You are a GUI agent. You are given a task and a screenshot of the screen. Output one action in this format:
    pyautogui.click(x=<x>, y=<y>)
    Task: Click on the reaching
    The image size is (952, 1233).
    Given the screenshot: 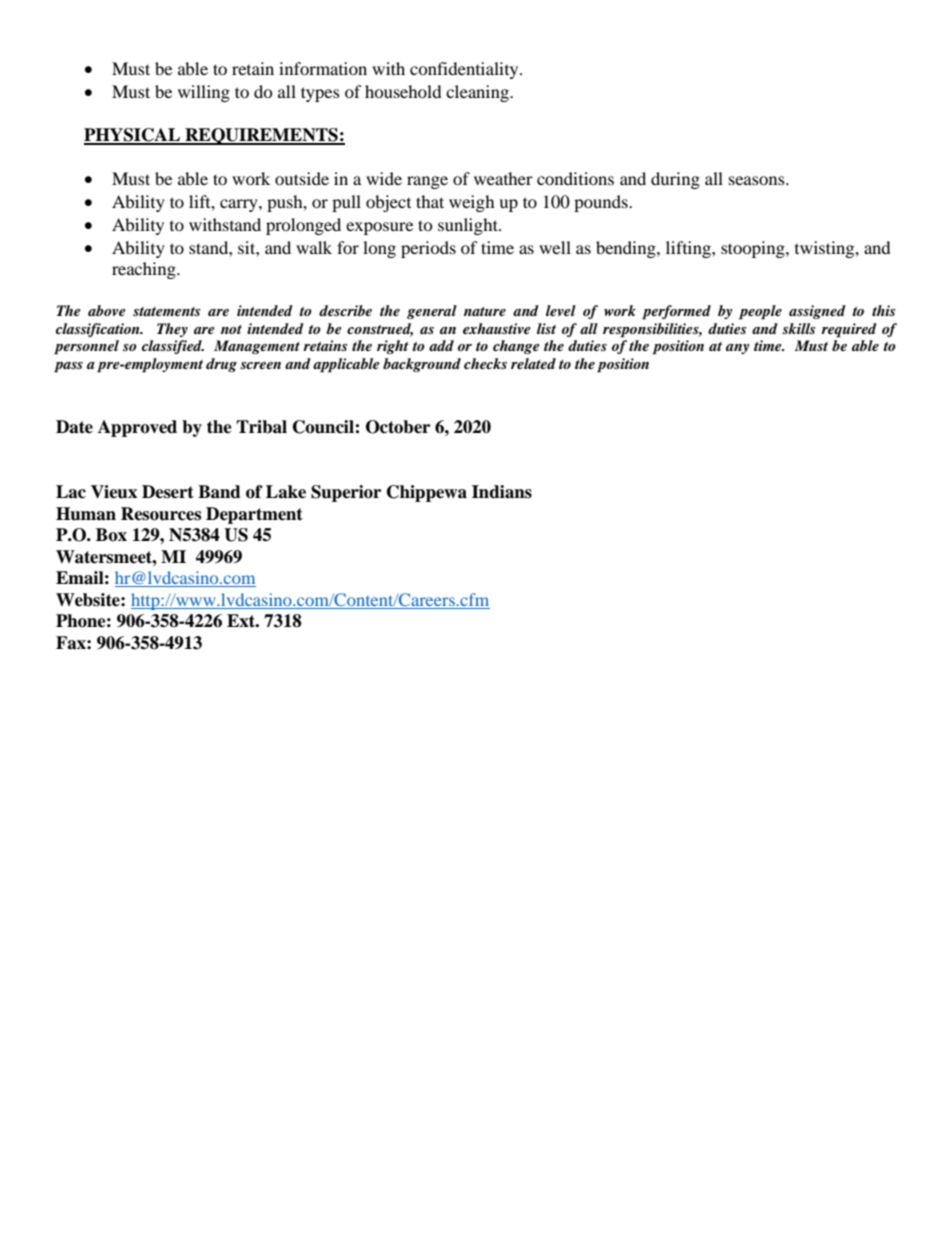 What is the action you would take?
    pyautogui.click(x=145, y=270)
